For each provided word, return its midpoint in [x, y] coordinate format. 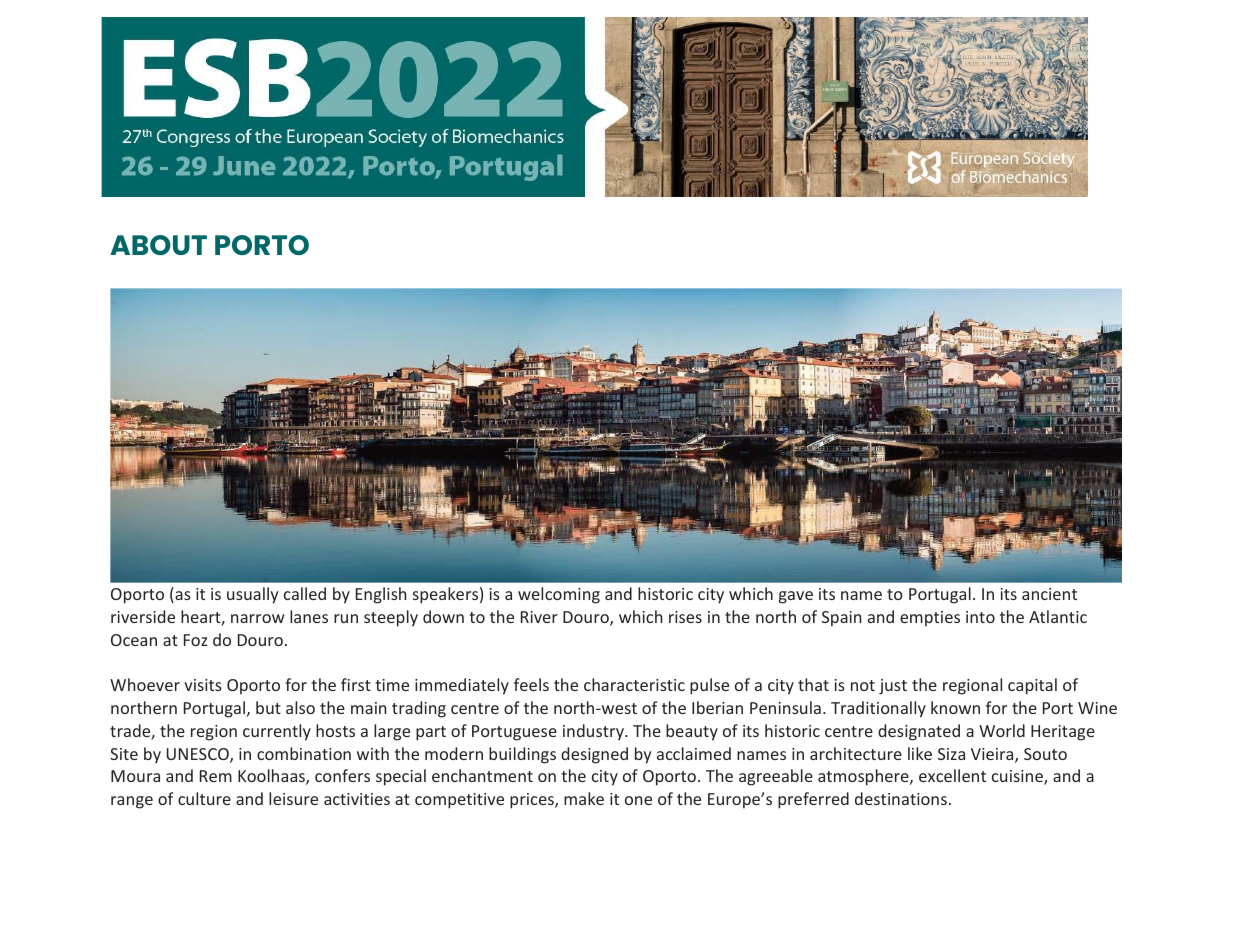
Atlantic [1058, 616]
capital [1032, 686]
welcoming [559, 595]
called [305, 593]
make [584, 798]
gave [796, 597]
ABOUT [158, 245]
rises [685, 617]
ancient [1049, 594]
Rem [216, 776]
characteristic [634, 684]
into [980, 617]
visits [203, 685]
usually [253, 595]
